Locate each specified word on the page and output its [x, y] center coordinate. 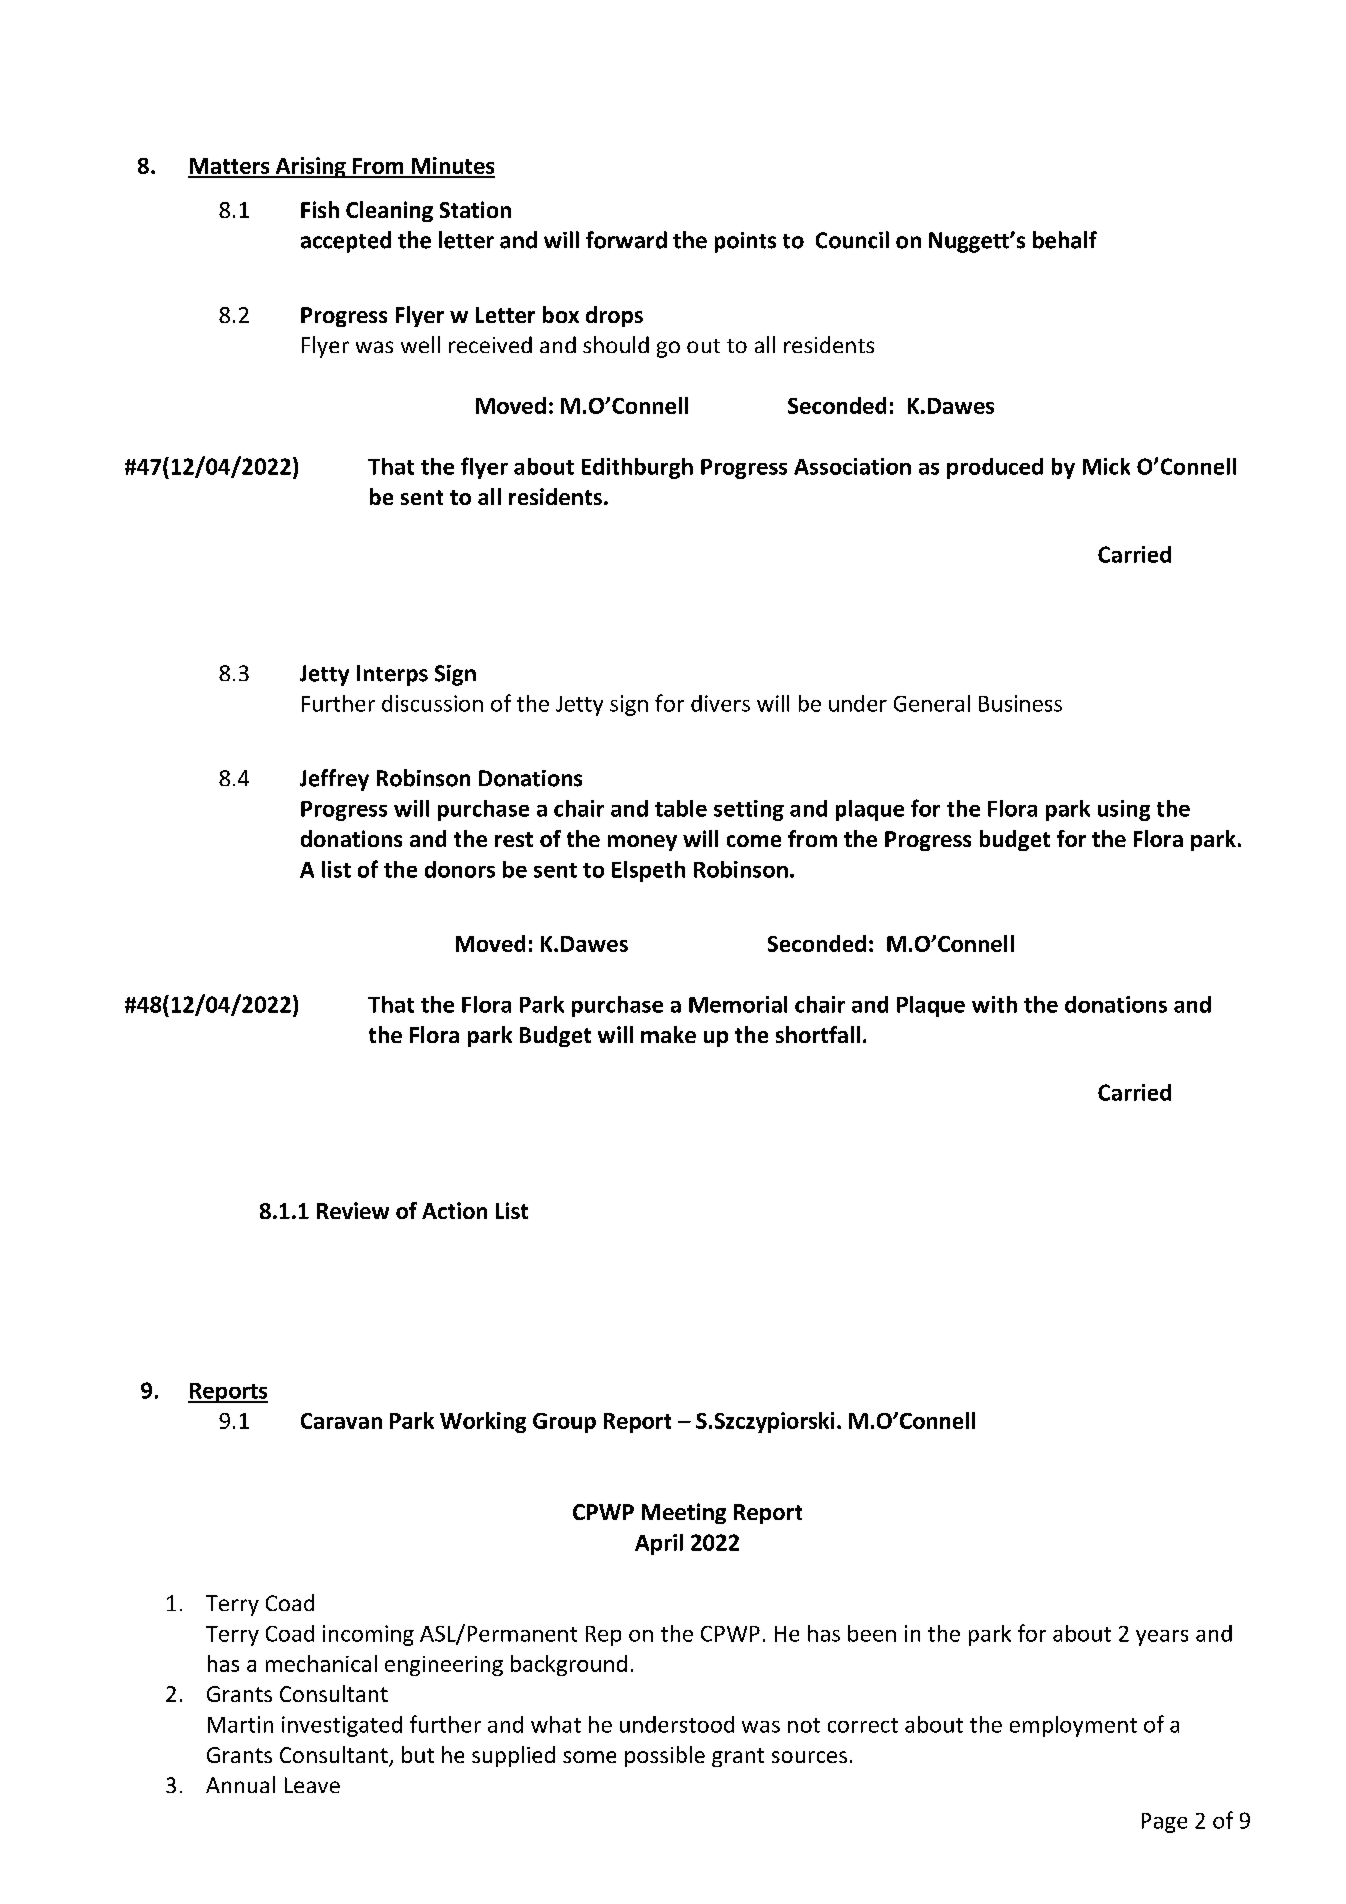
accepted [346, 242]
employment [1073, 1726]
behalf [1065, 240]
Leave [312, 1785]
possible [665, 1756]
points [745, 242]
